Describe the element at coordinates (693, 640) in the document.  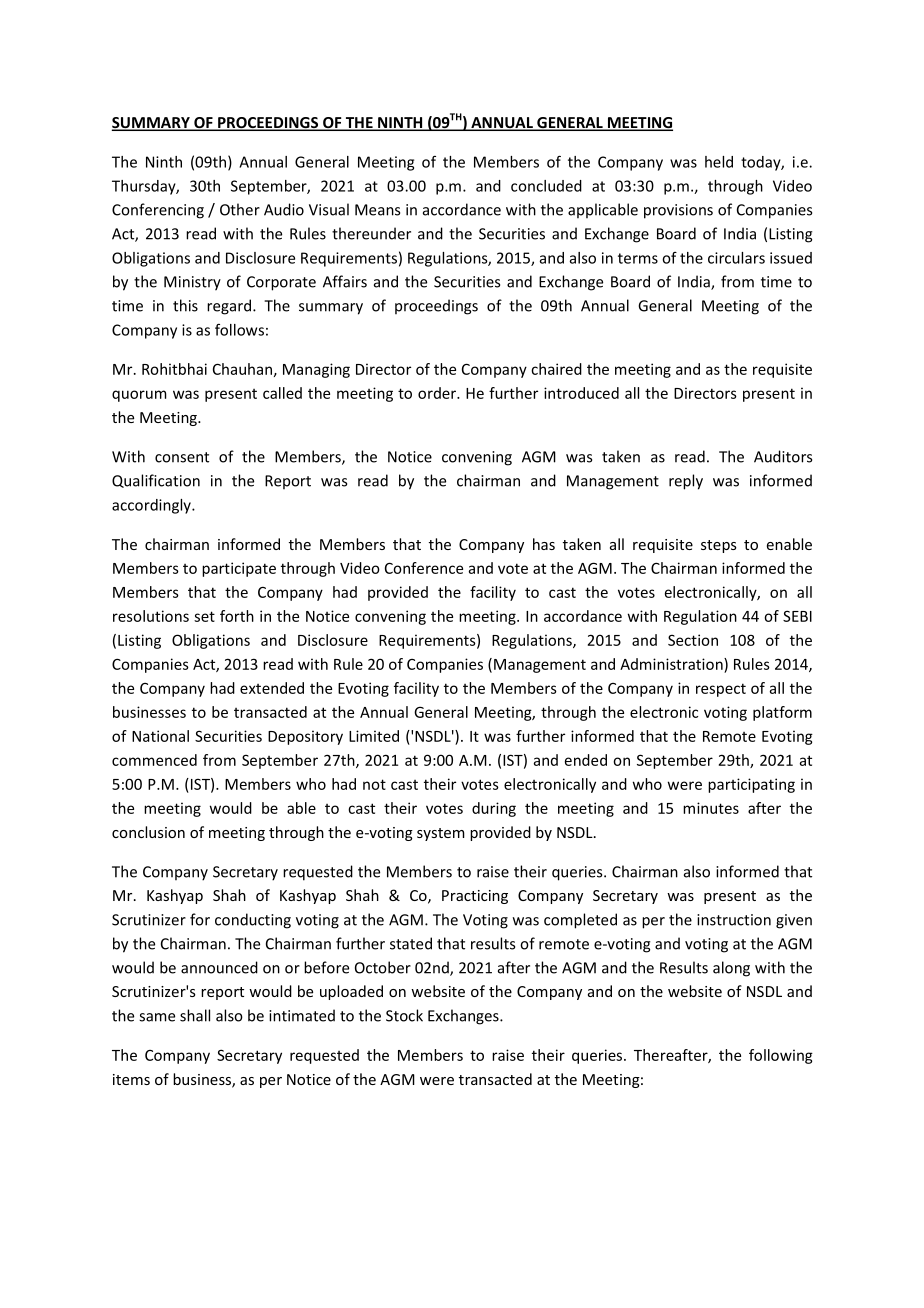
I see `Section` at that location.
